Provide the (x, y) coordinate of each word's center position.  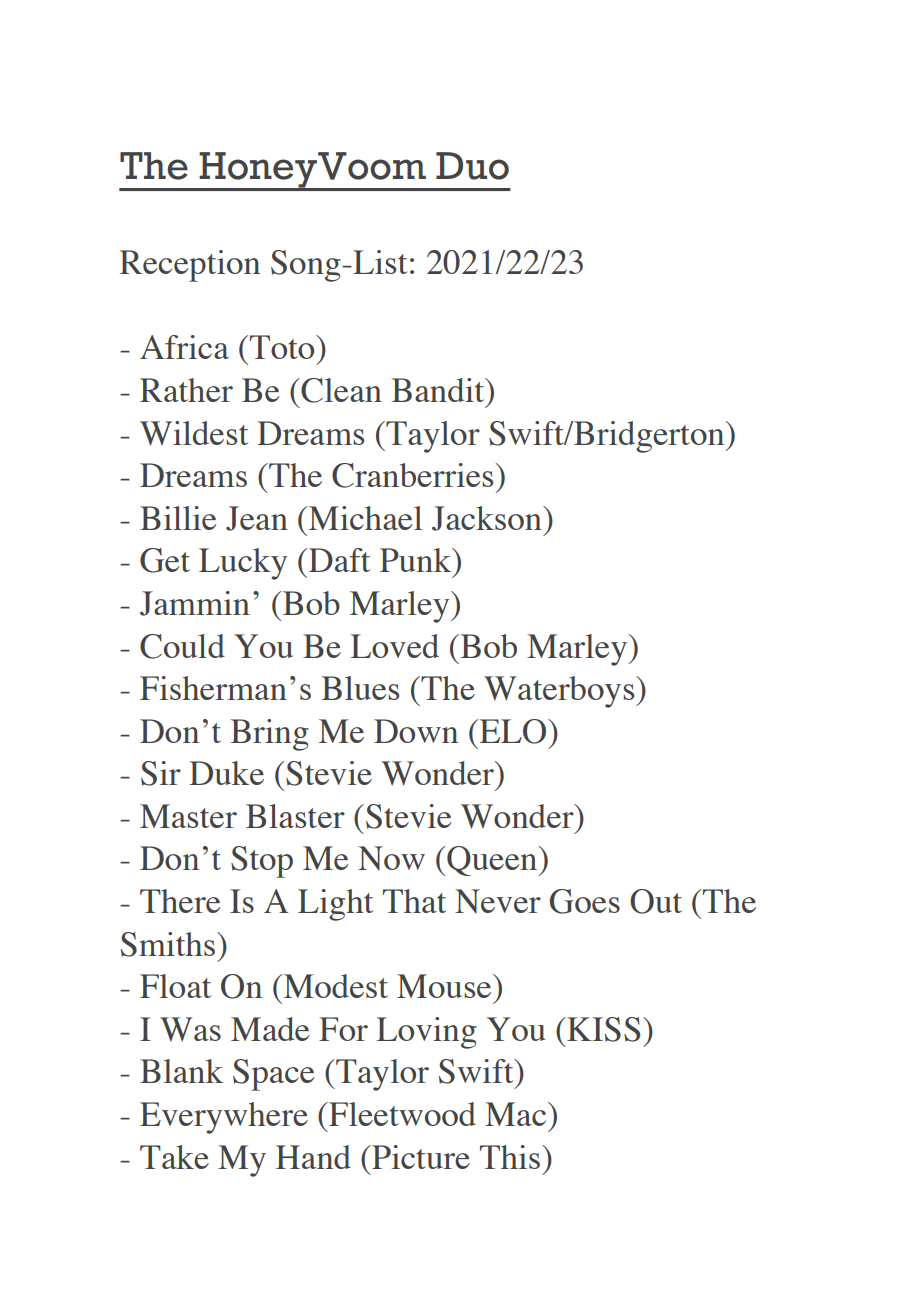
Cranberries (412, 475)
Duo (472, 166)
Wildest (194, 433)
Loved (395, 646)
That (414, 901)
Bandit (439, 390)
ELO (513, 731)
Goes (585, 901)
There (180, 901)
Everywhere (224, 1118)
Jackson (488, 518)
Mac (517, 1114)
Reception (190, 266)
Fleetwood (401, 1114)
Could (182, 646)
